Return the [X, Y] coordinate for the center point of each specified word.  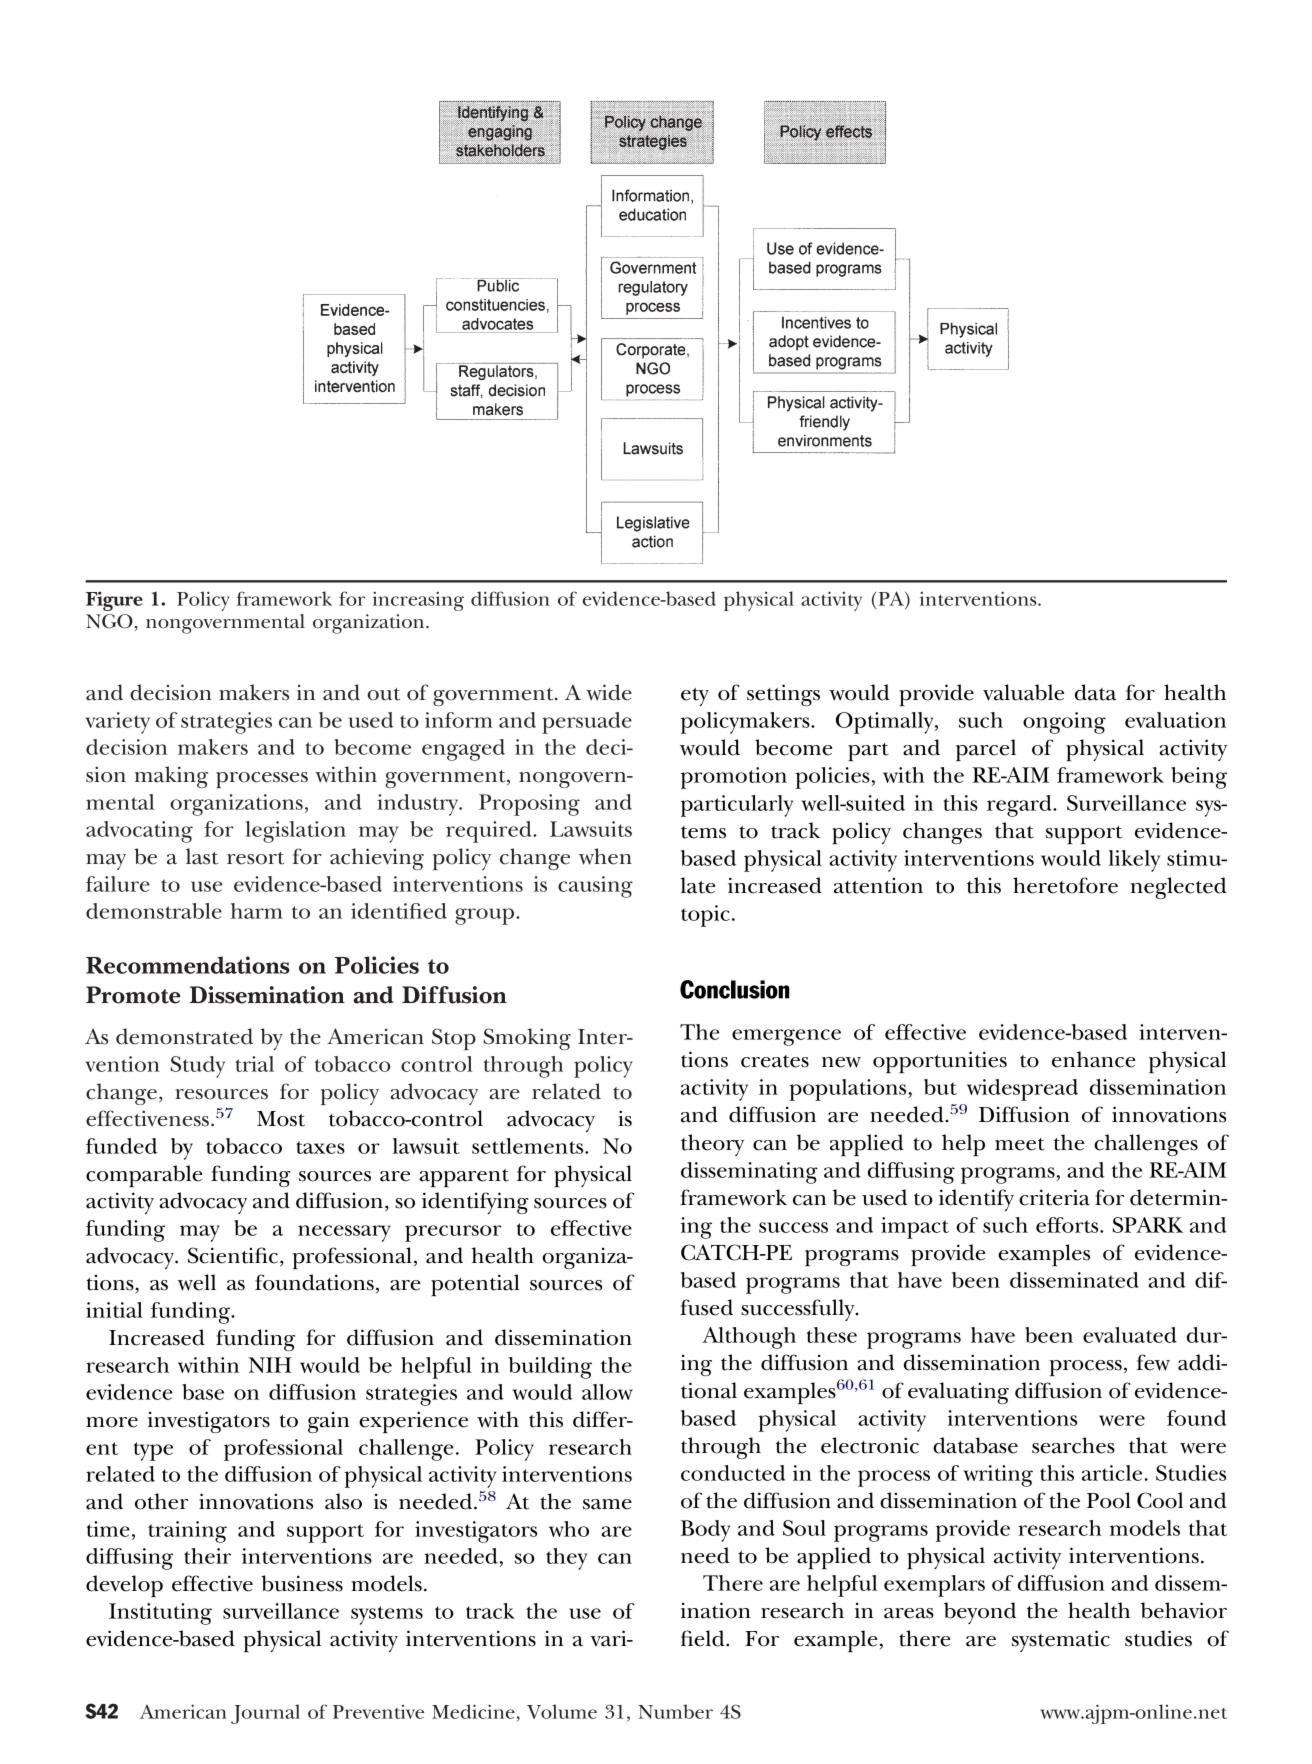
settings [783, 695]
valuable [1023, 692]
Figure [114, 601]
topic [705, 916]
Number [675, 1711]
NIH [270, 1365]
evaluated [1130, 1335]
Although [749, 1338]
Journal [265, 1714]
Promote [133, 995]
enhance [1094, 1059]
